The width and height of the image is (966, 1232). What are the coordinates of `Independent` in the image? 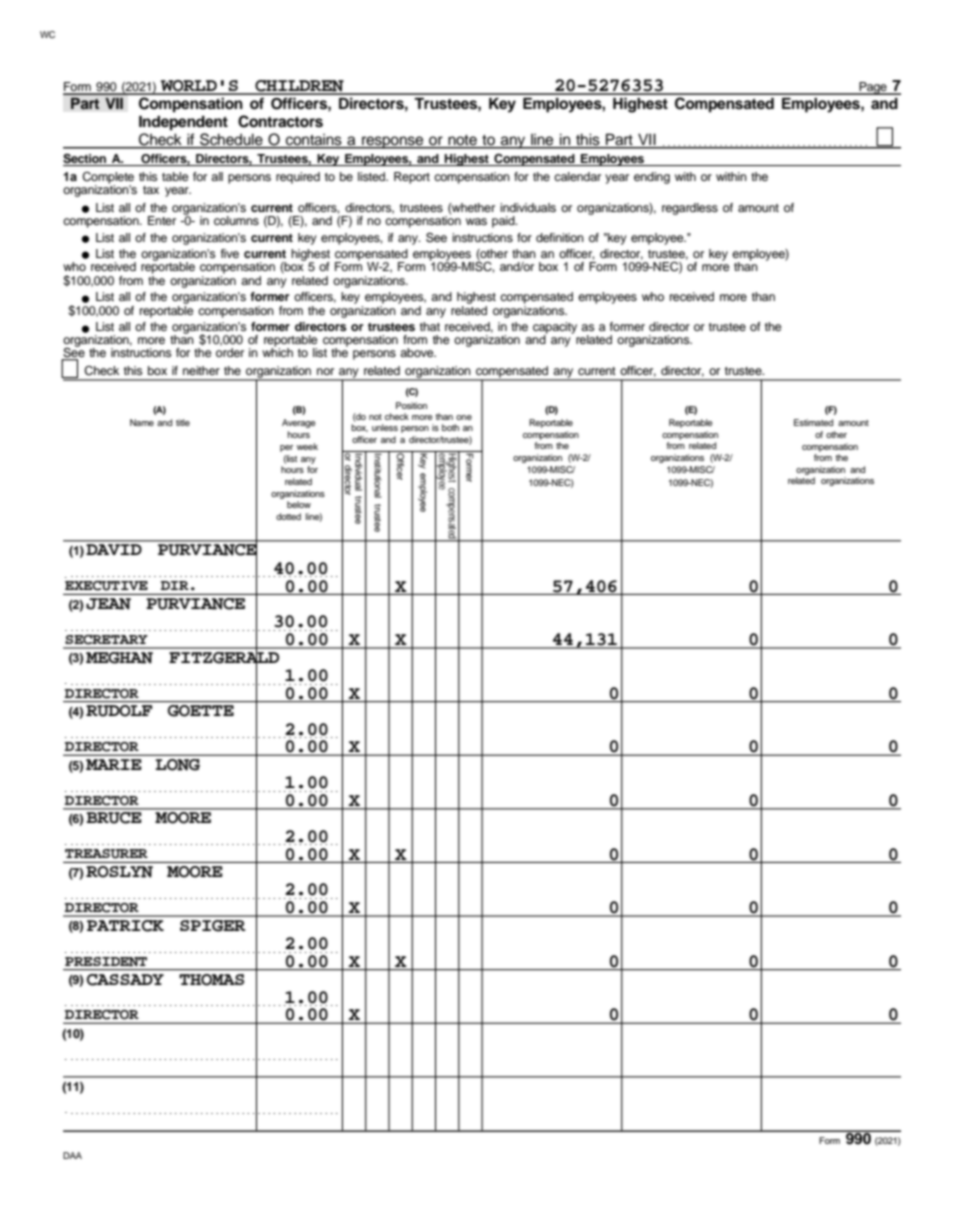 It's located at (183, 123).
